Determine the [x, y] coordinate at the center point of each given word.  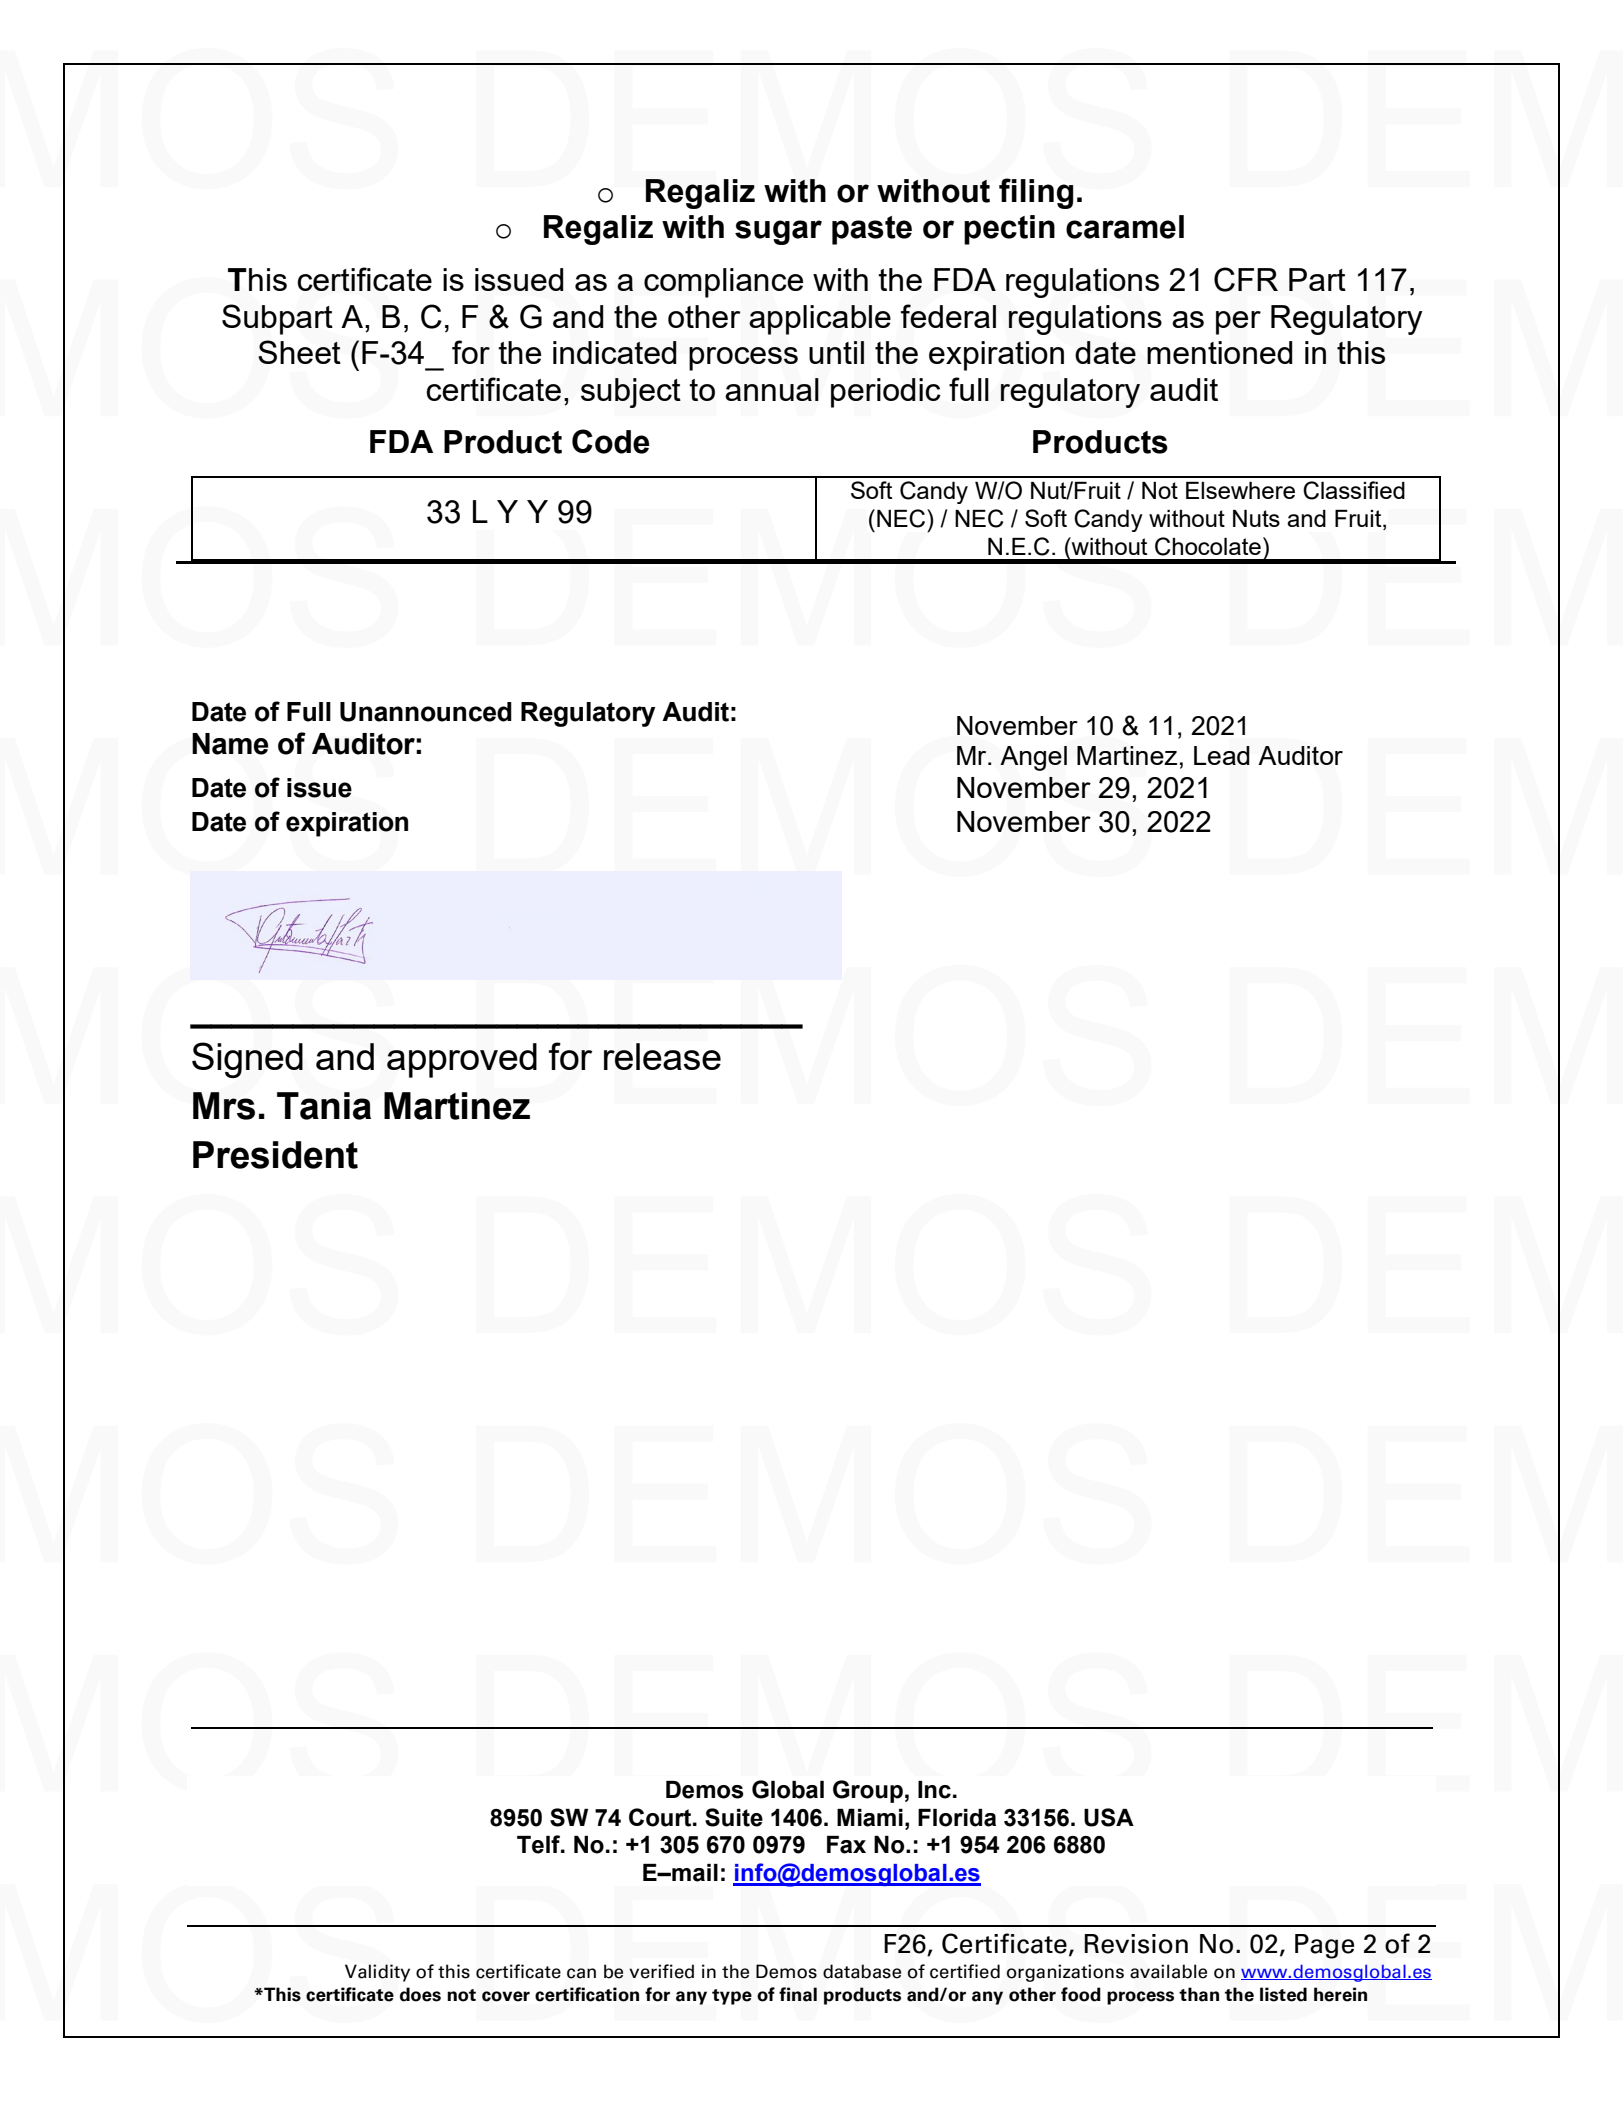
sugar [778, 232]
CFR [1246, 279]
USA [1109, 1817]
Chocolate [1208, 546]
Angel [1033, 758]
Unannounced [426, 712]
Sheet [299, 352]
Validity [377, 1973]
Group [868, 1791]
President [275, 1155]
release [662, 1056]
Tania [324, 1106]
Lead [1222, 755]
